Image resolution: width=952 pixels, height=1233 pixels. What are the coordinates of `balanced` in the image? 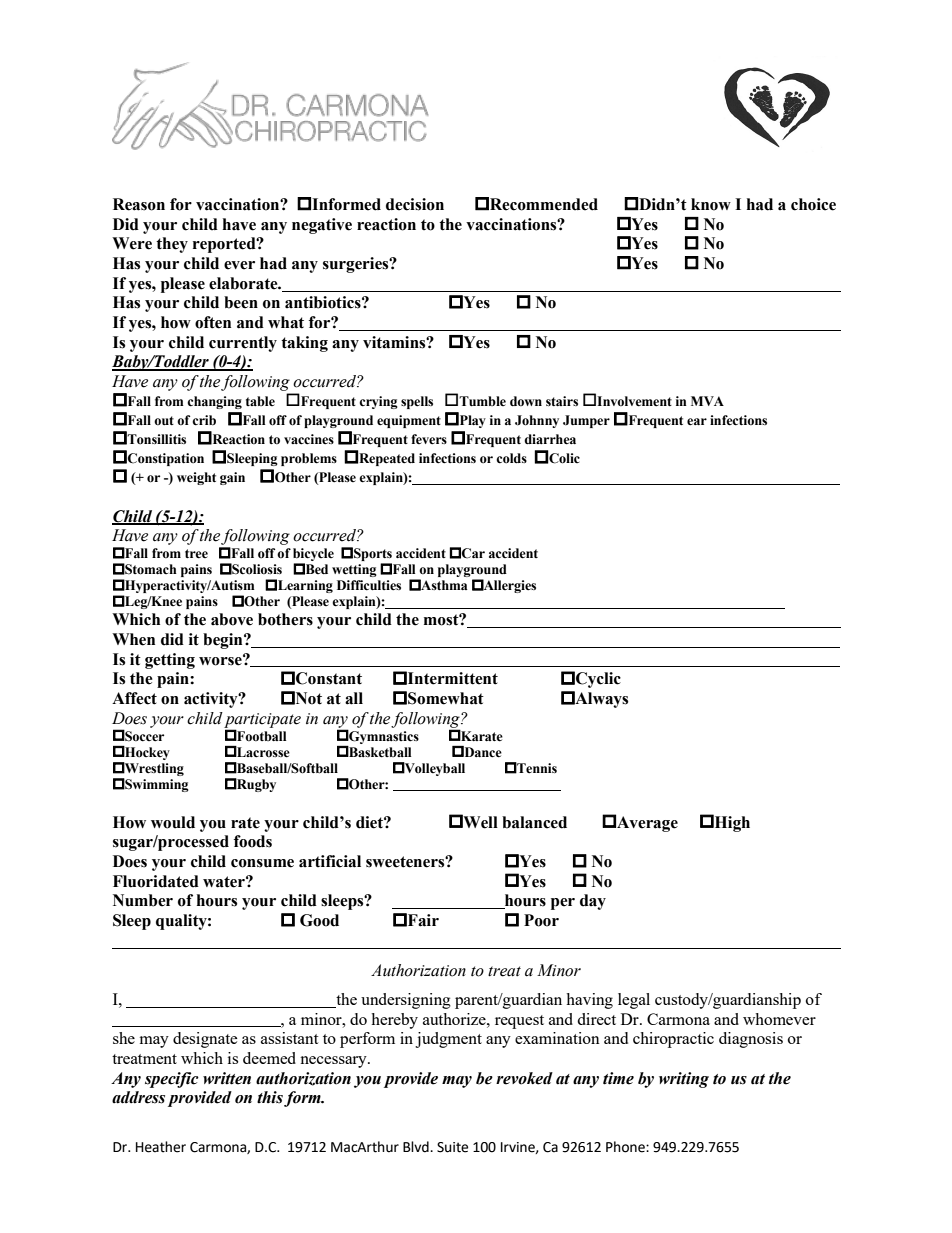 It's located at (534, 822).
